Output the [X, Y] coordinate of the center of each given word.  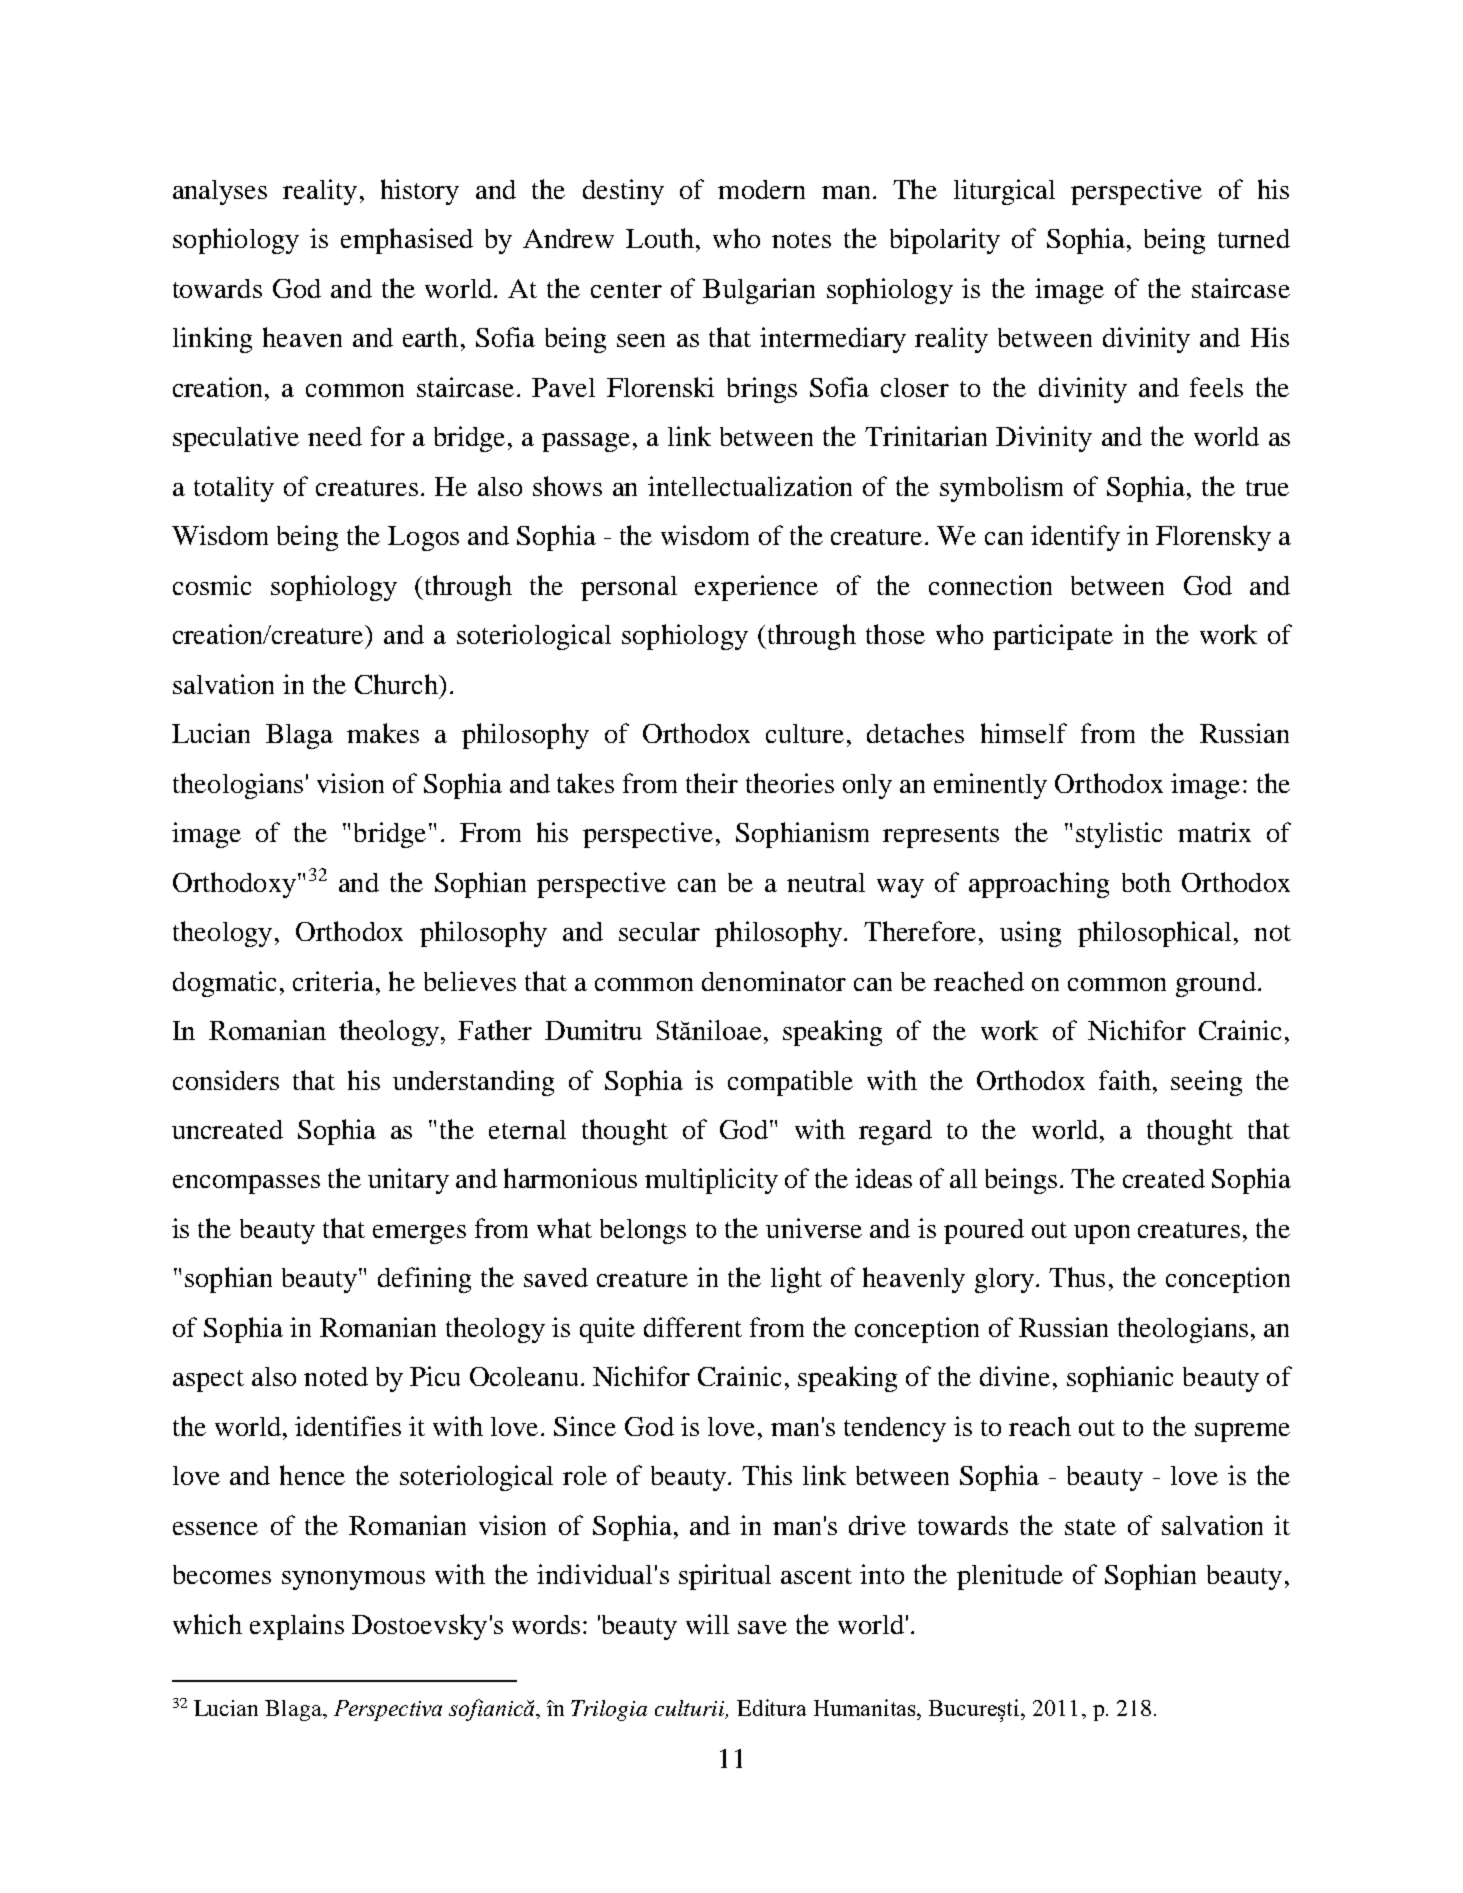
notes [801, 240]
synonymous [353, 1580]
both [1146, 882]
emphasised [407, 241]
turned [1254, 238]
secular [659, 931]
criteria [335, 981]
